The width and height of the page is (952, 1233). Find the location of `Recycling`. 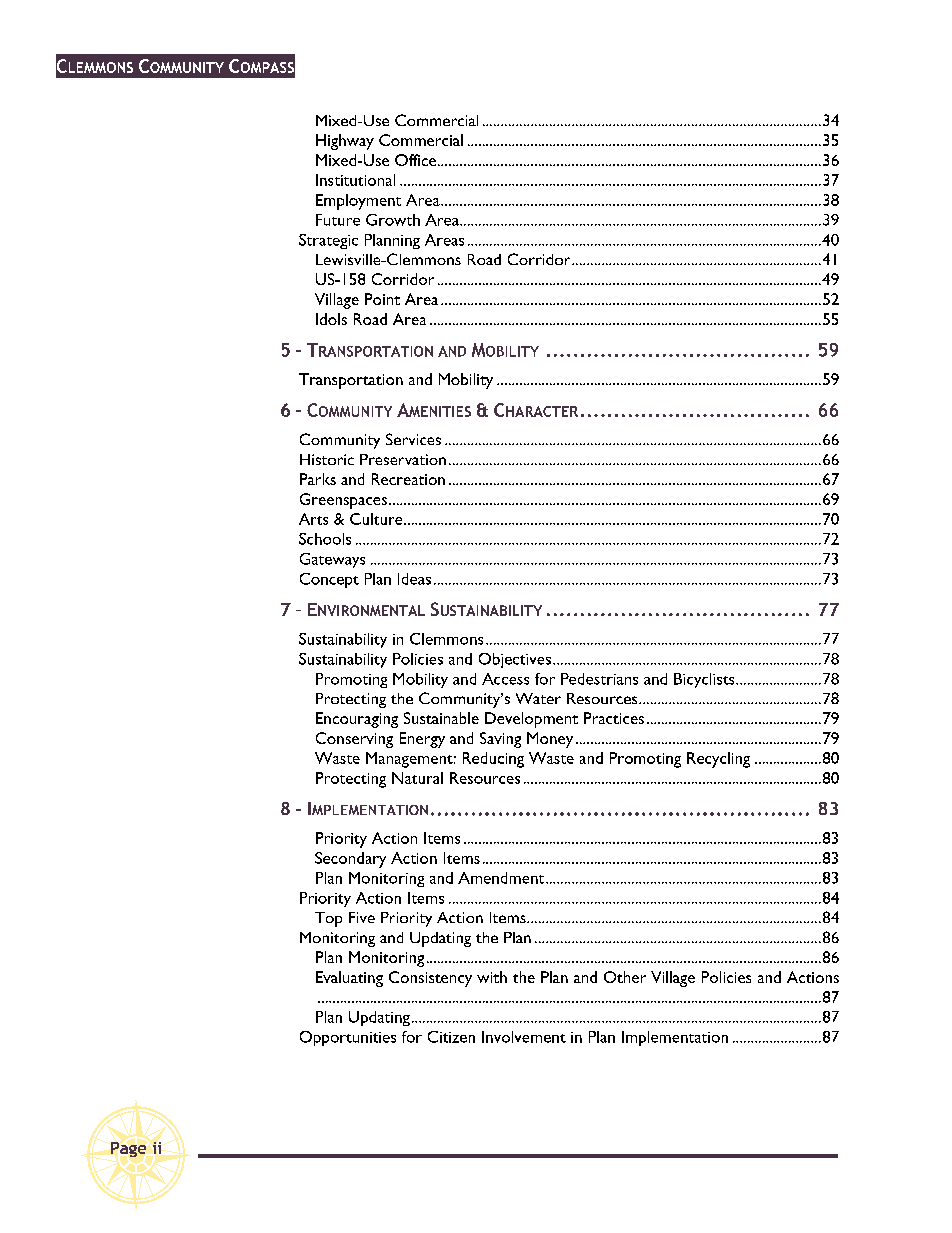

Recycling is located at coordinates (718, 760).
